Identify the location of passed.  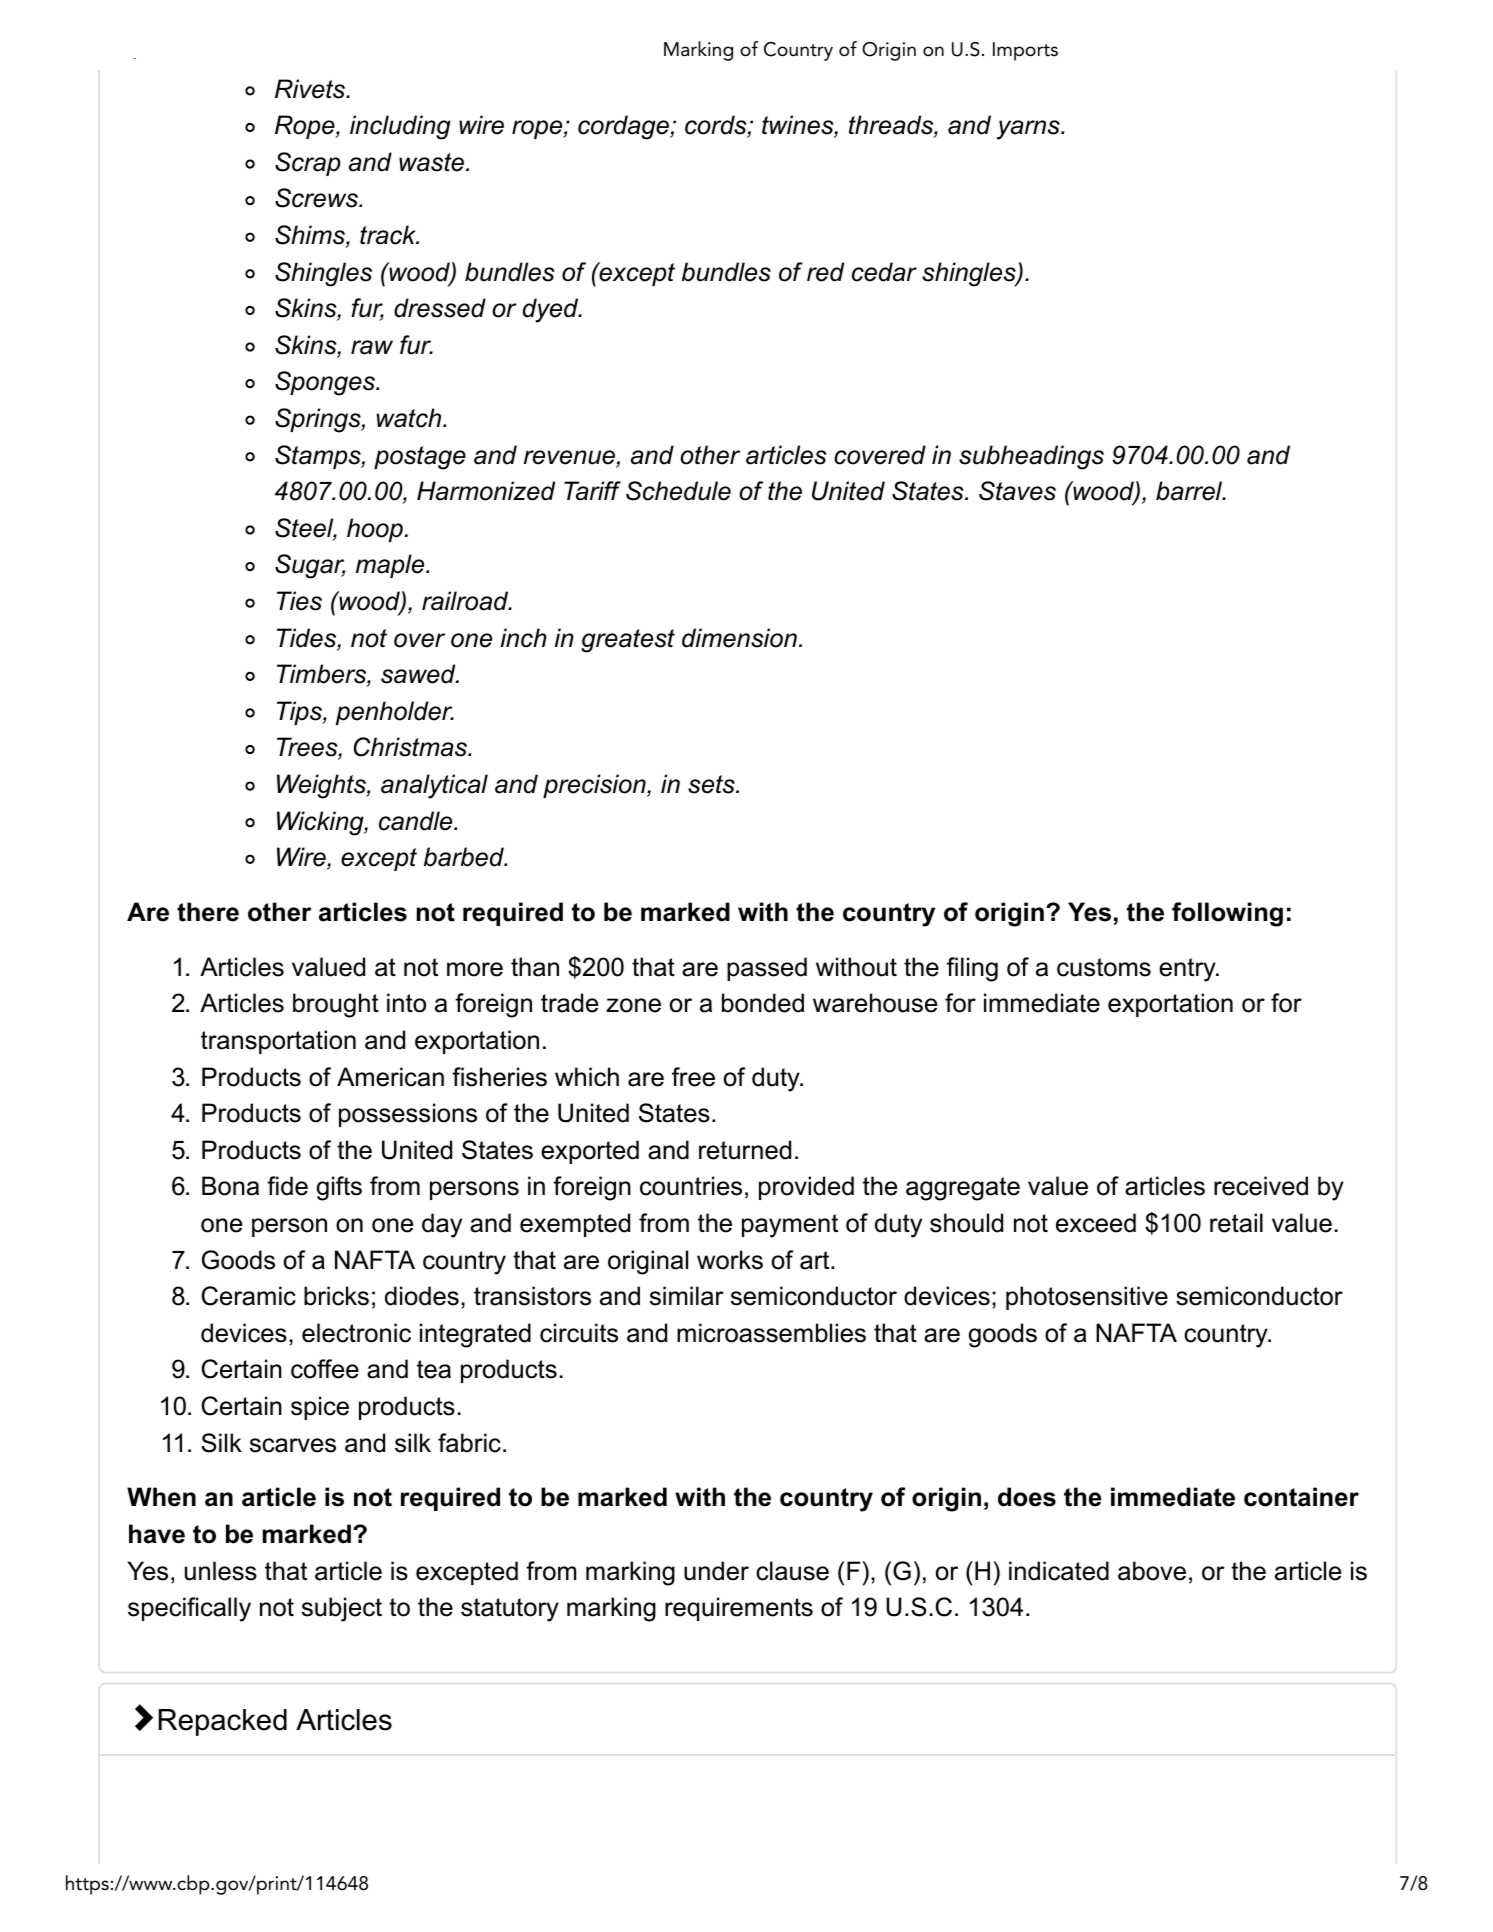
(767, 969).
